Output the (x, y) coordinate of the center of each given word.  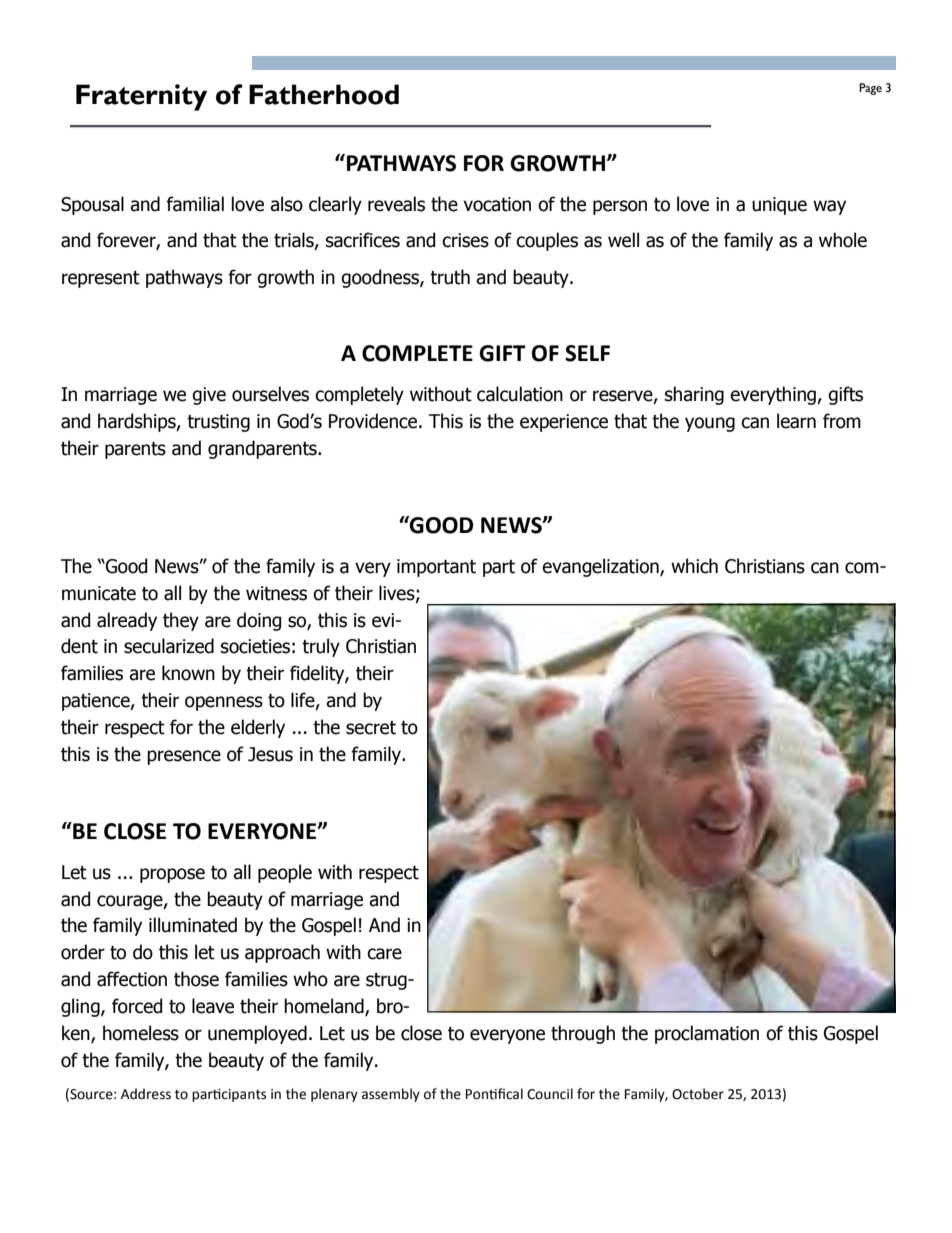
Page (870, 89)
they (181, 621)
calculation (520, 394)
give (209, 396)
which (694, 566)
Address (146, 1094)
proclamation (707, 1034)
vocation (497, 204)
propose (172, 875)
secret (371, 728)
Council (550, 1094)
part (499, 568)
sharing (694, 395)
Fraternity (141, 97)
